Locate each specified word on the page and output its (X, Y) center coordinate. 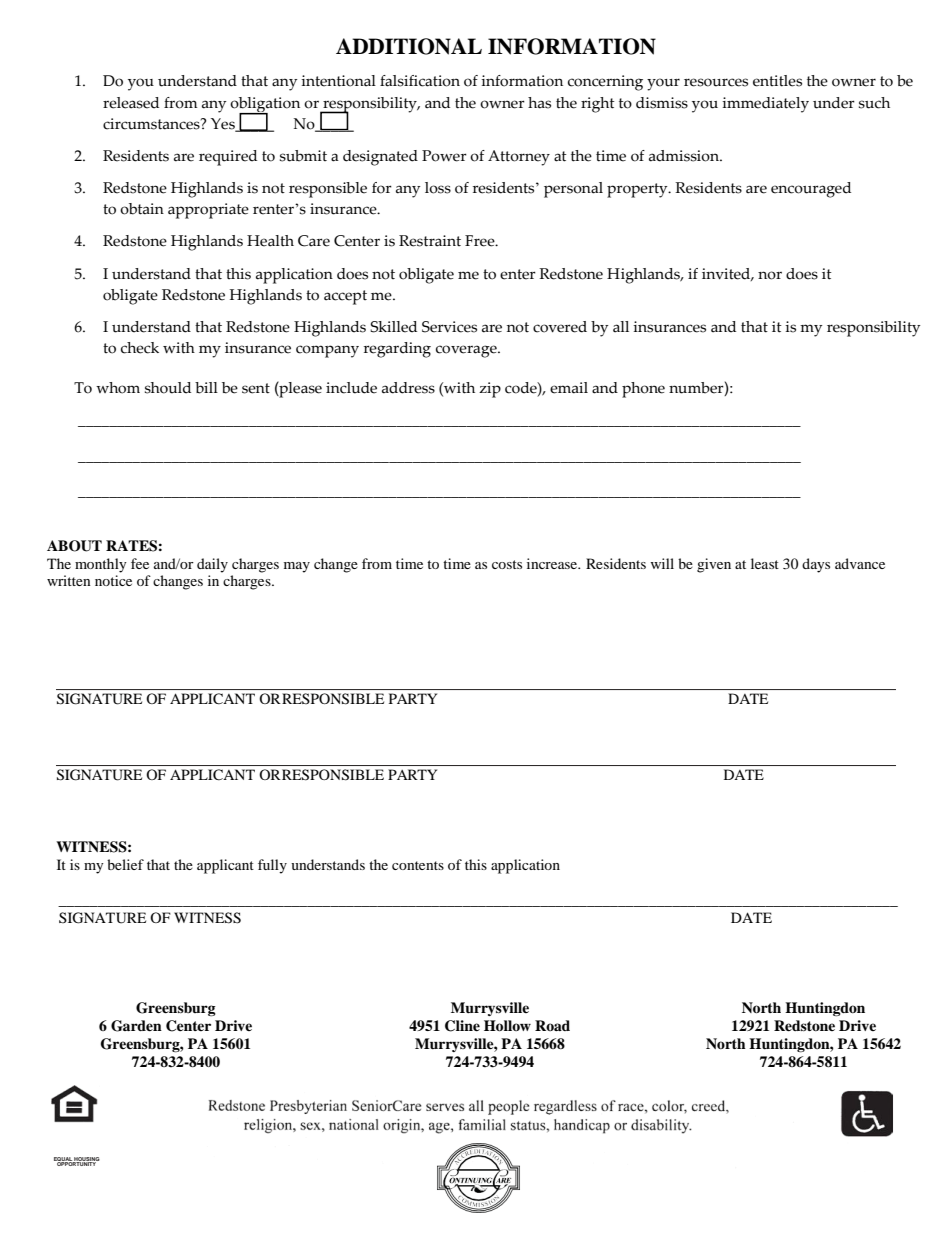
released (131, 103)
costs (507, 564)
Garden (136, 1026)
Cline (462, 1026)
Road (552, 1025)
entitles (777, 81)
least (765, 563)
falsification (420, 81)
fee (140, 563)
